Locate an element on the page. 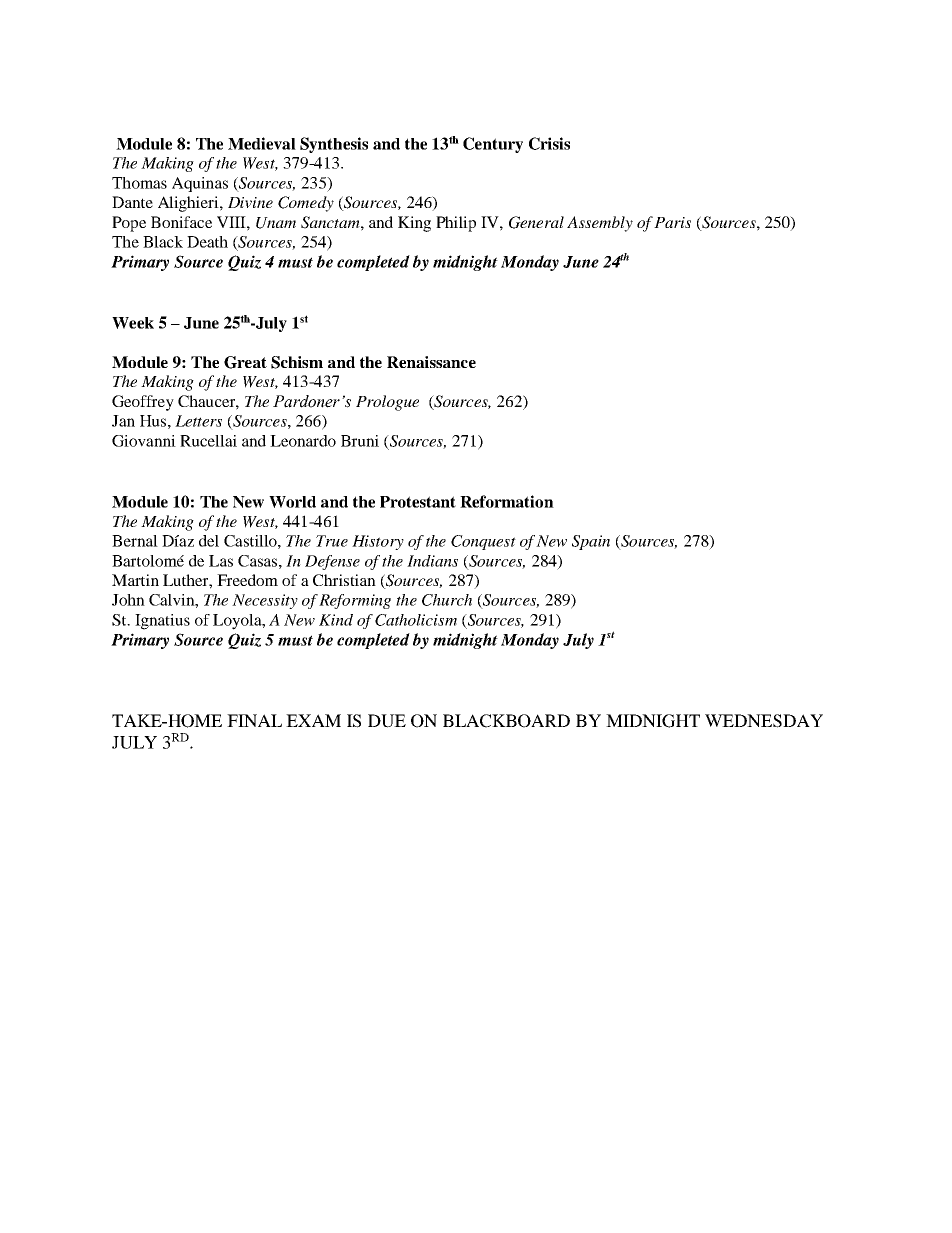  Protestant is located at coordinates (418, 502).
